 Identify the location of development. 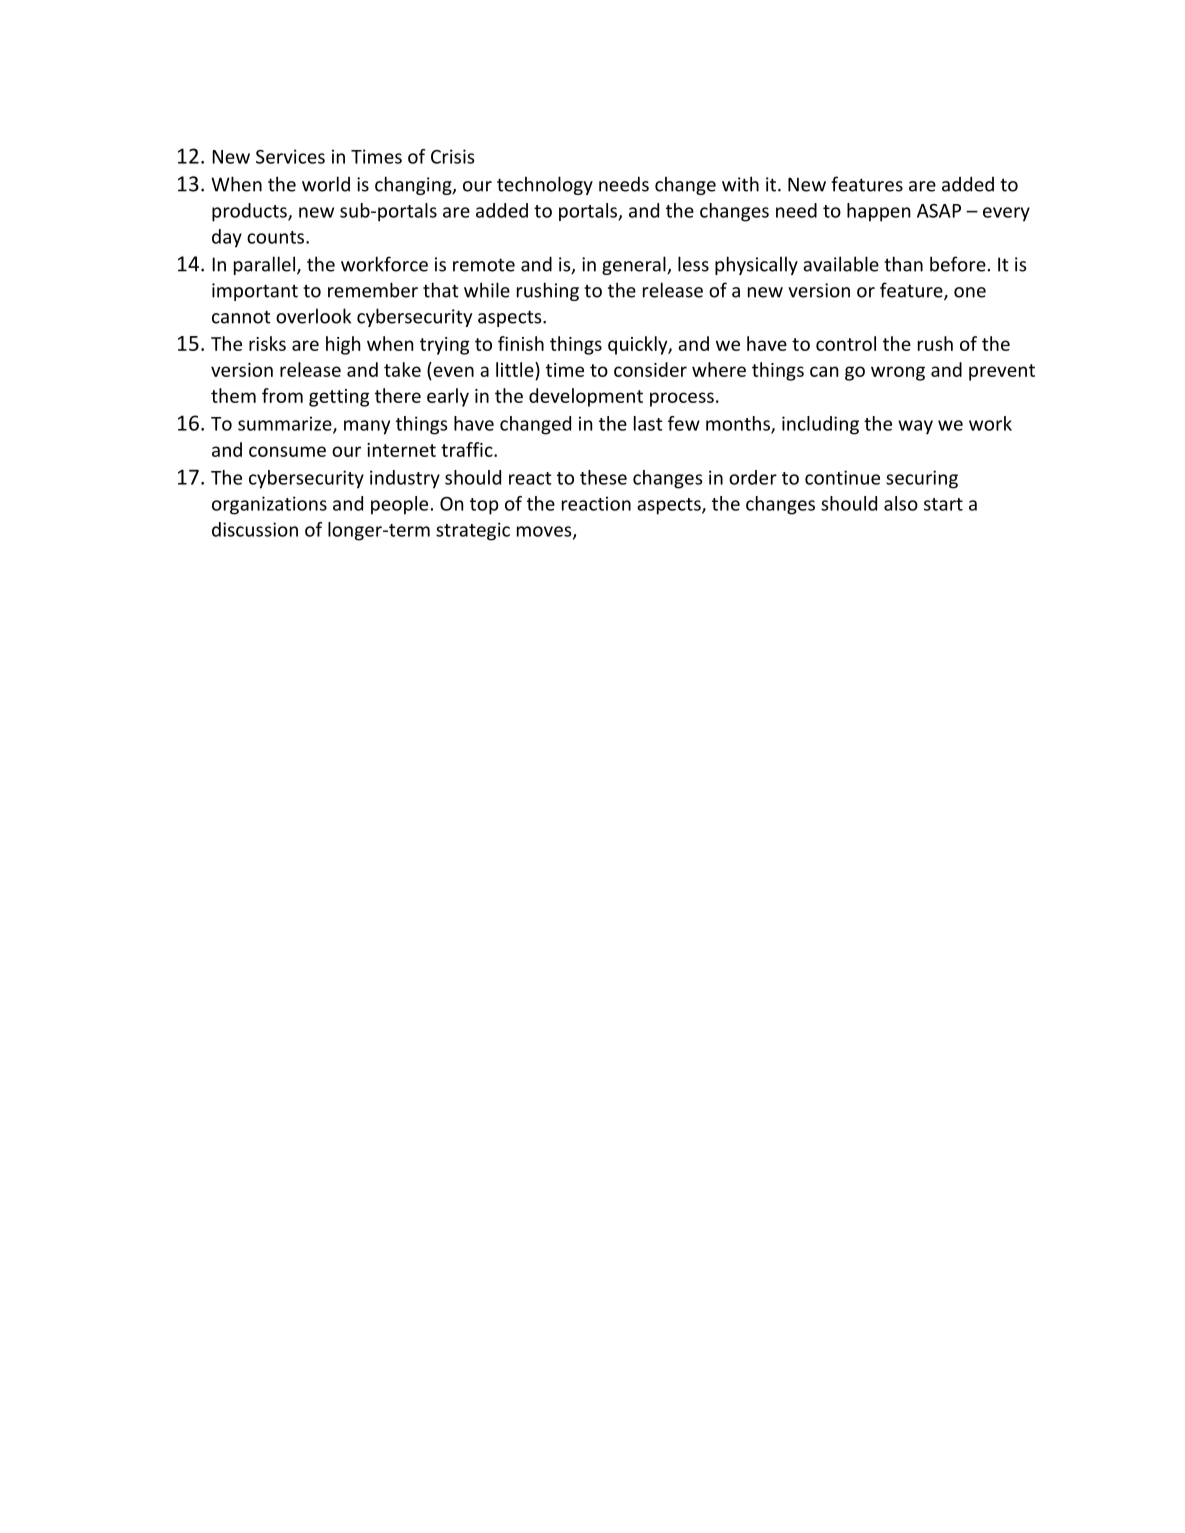
(586, 397).
